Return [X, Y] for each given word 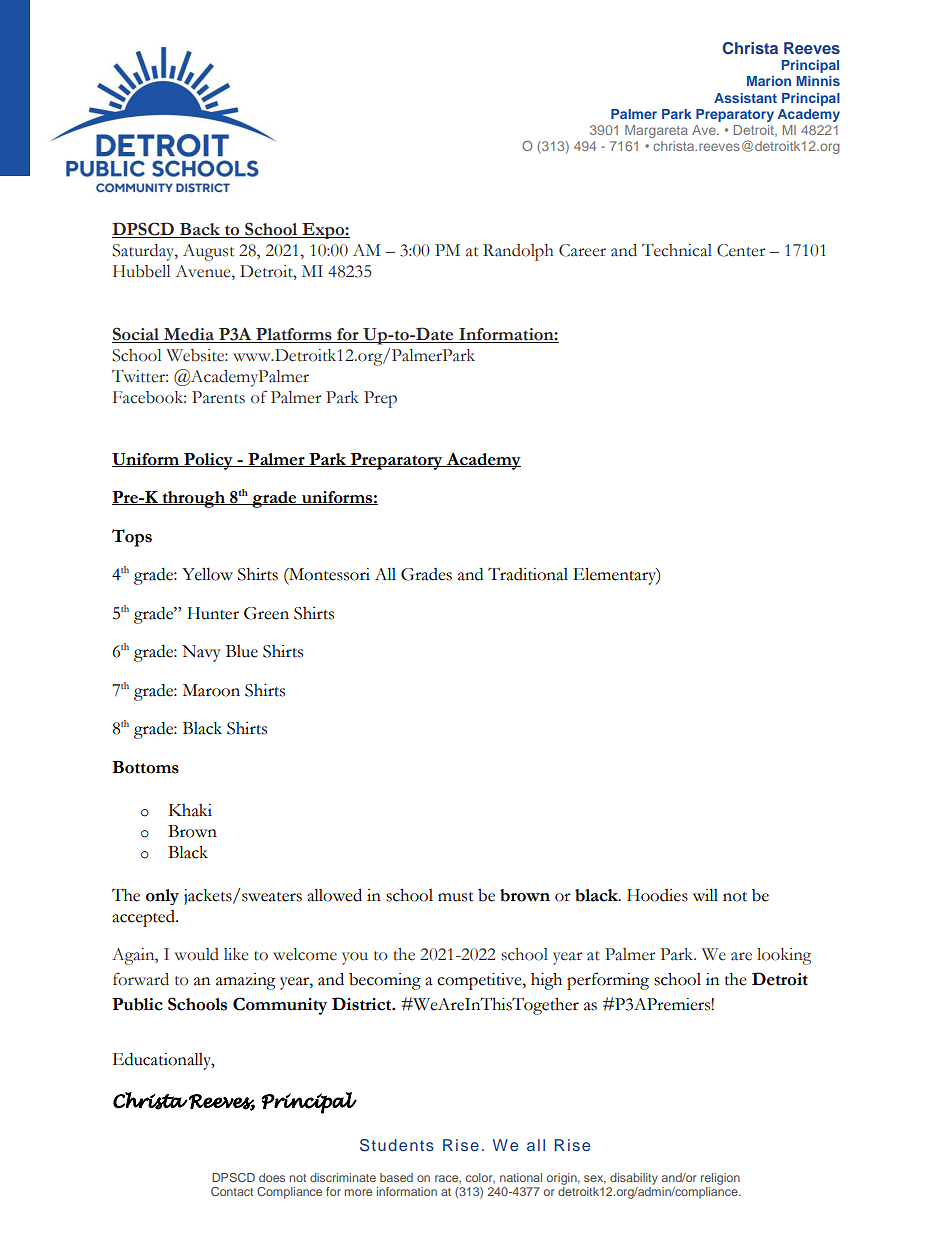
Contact [232, 1191]
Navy [201, 653]
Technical [677, 250]
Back [200, 230]
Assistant [745, 98]
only [162, 897]
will [705, 895]
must [456, 897]
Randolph [518, 252]
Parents [218, 397]
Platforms [294, 335]
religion [720, 1179]
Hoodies [657, 895]
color [480, 1178]
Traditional [528, 574]
